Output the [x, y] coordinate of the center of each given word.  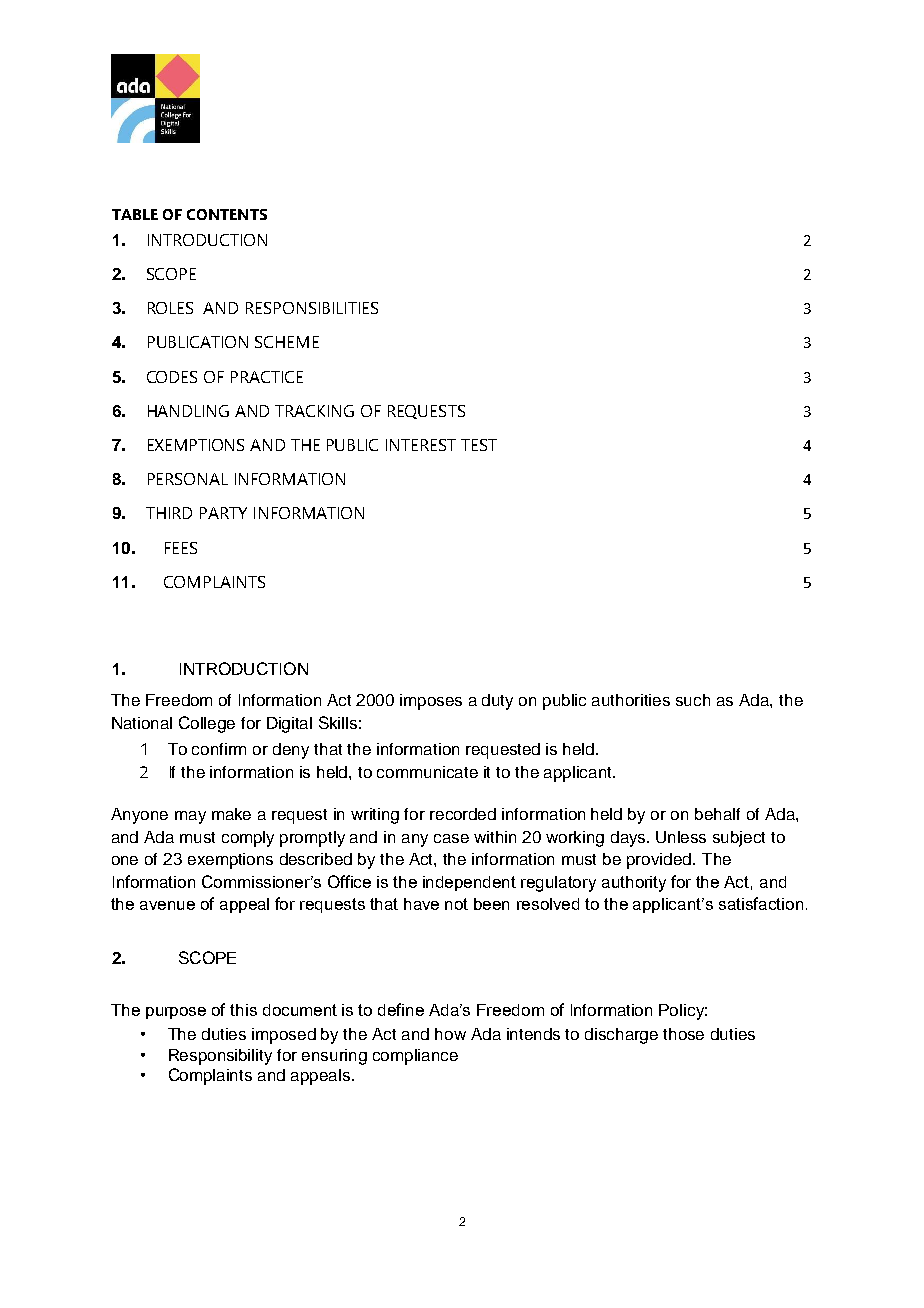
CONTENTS [227, 214]
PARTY [223, 513]
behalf [717, 814]
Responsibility [220, 1057]
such [693, 700]
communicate [427, 772]
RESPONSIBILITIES [312, 308]
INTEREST [421, 445]
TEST [479, 445]
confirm [219, 749]
